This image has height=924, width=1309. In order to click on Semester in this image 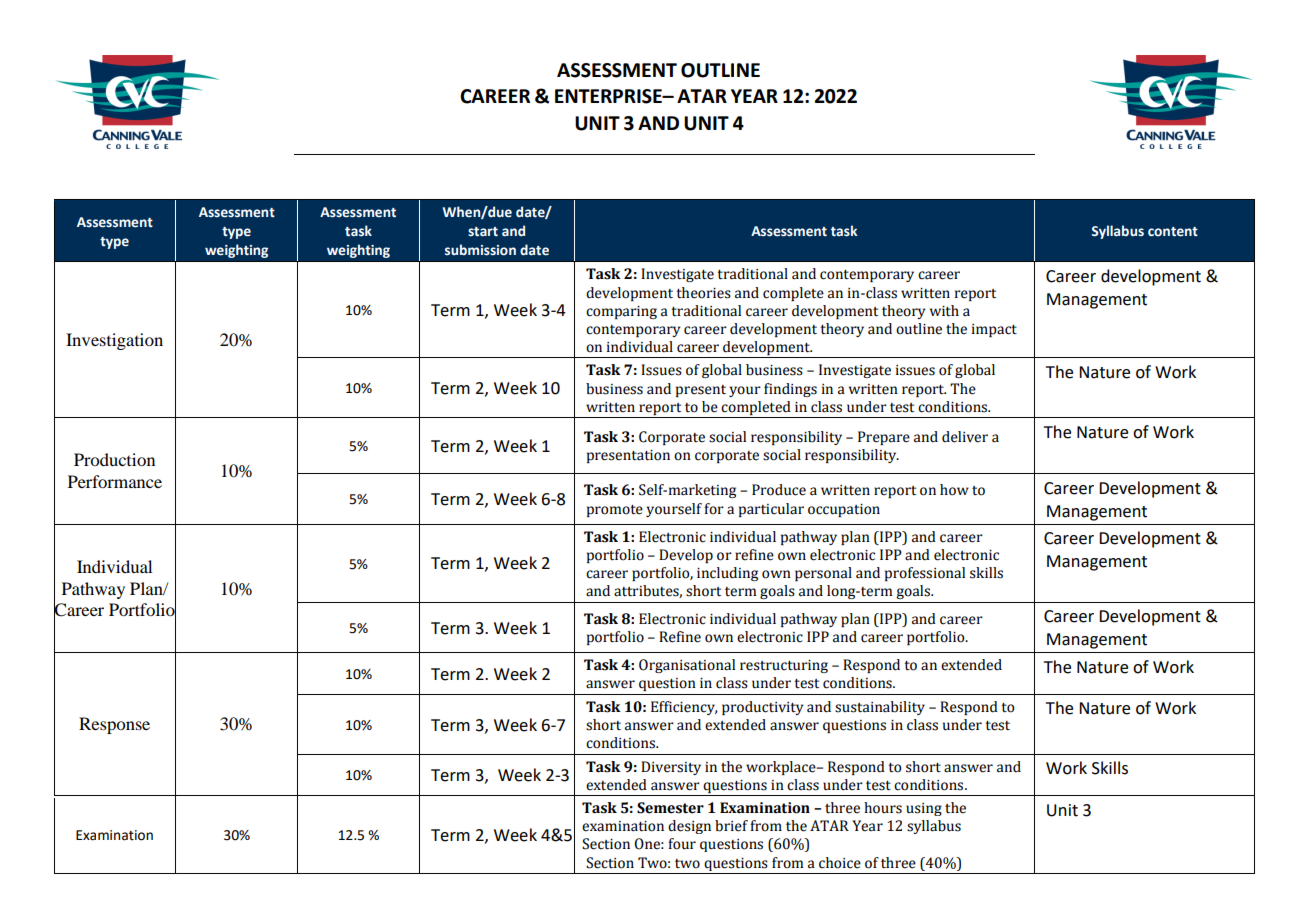, I will do `click(670, 808)`.
